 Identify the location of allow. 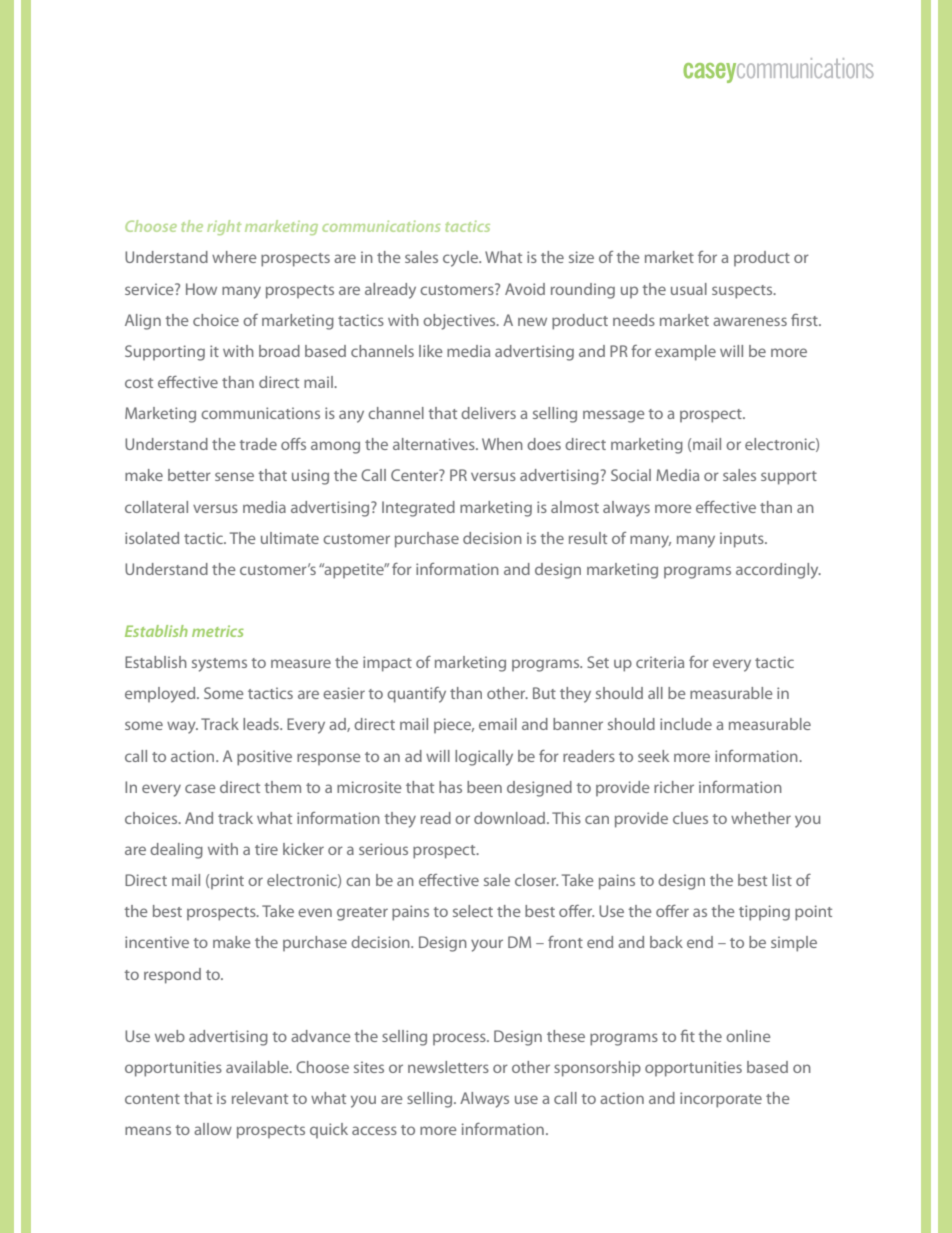
(213, 1129).
